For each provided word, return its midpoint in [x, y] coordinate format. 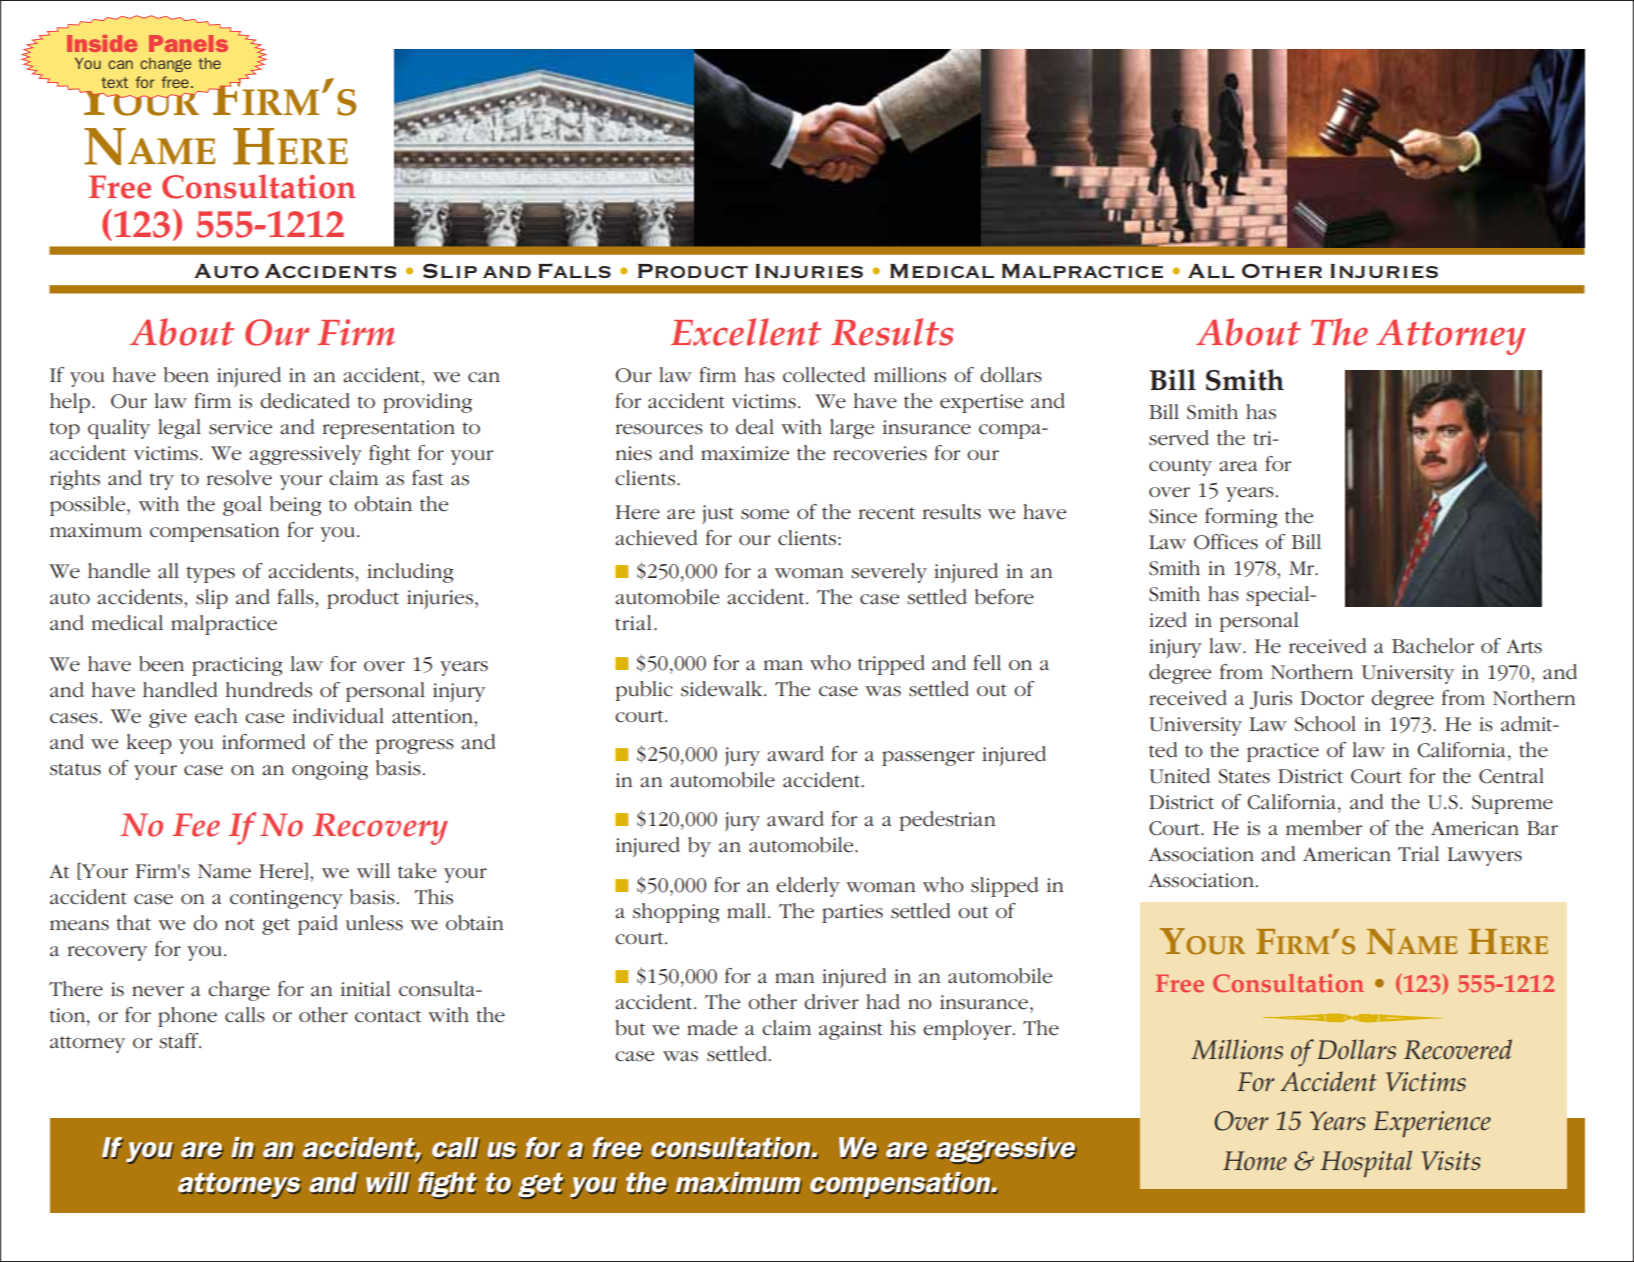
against [851, 1030]
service [240, 427]
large [852, 429]
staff [180, 1041]
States [1244, 776]
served [1179, 438]
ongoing [330, 770]
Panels [188, 43]
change [165, 65]
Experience [1432, 1124]
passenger [928, 758]
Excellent [746, 332]
